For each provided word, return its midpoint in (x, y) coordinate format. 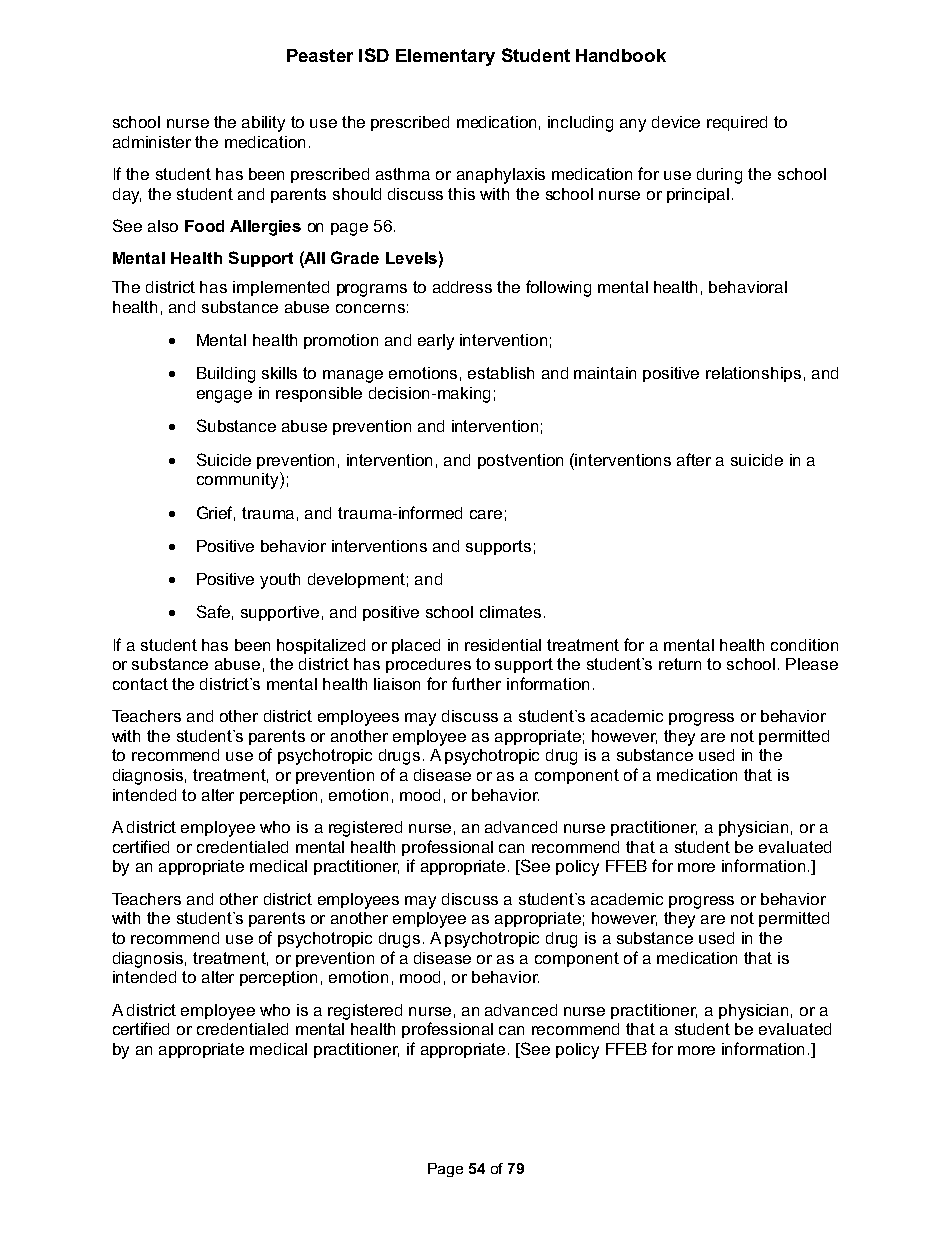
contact (140, 684)
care (486, 514)
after (694, 459)
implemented (281, 288)
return (680, 664)
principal (698, 195)
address (462, 287)
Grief (216, 513)
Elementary (445, 57)
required (737, 123)
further (476, 683)
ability (263, 124)
